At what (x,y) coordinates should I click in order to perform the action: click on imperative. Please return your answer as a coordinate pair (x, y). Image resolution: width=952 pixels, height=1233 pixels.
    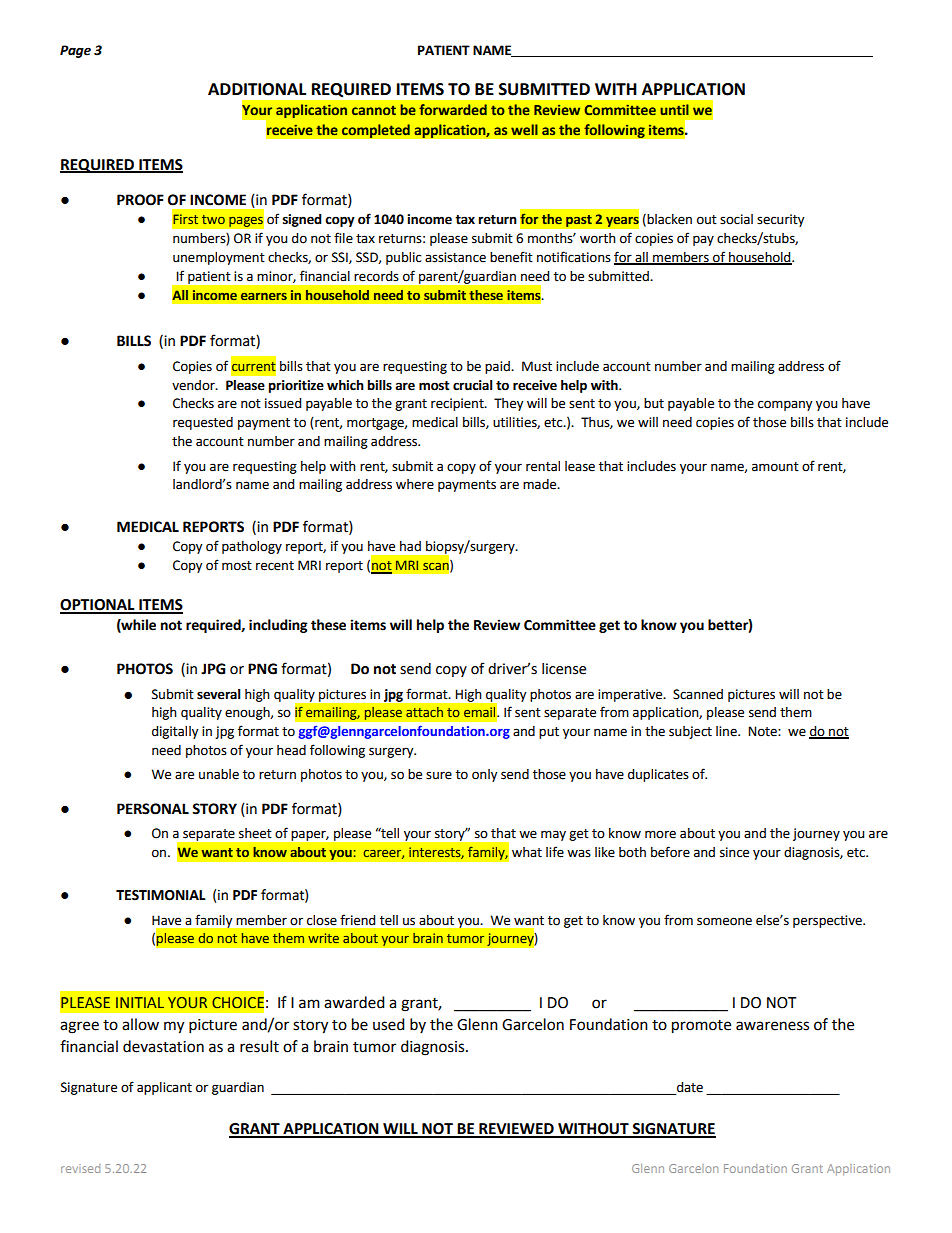
    Looking at the image, I should click on (631, 695).
